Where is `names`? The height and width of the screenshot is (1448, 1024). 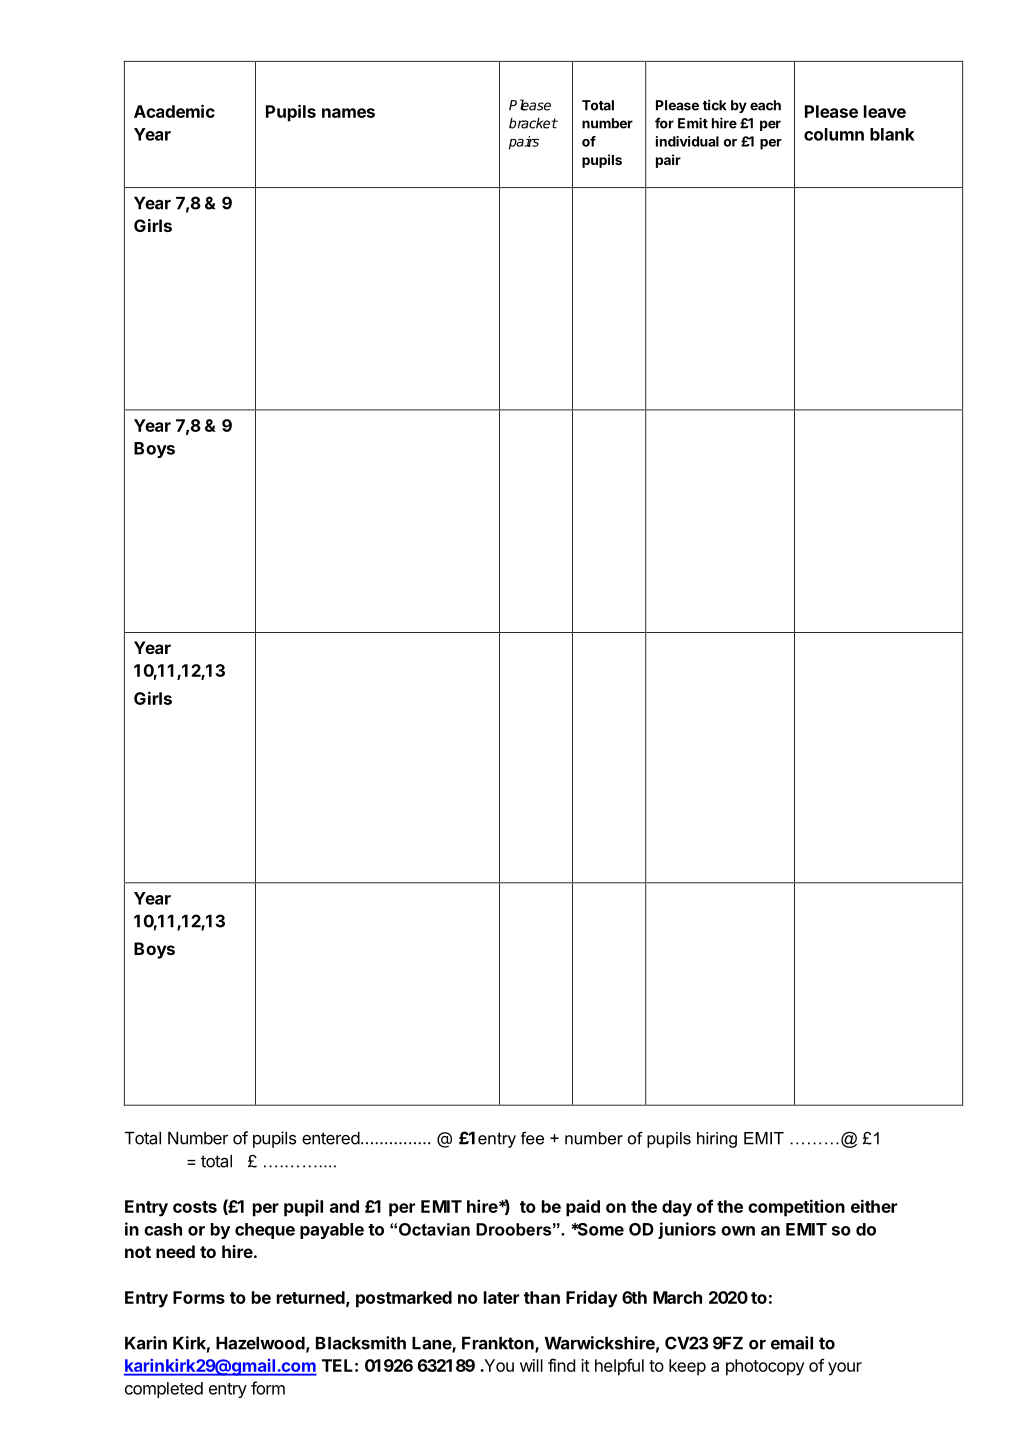 names is located at coordinates (348, 113).
